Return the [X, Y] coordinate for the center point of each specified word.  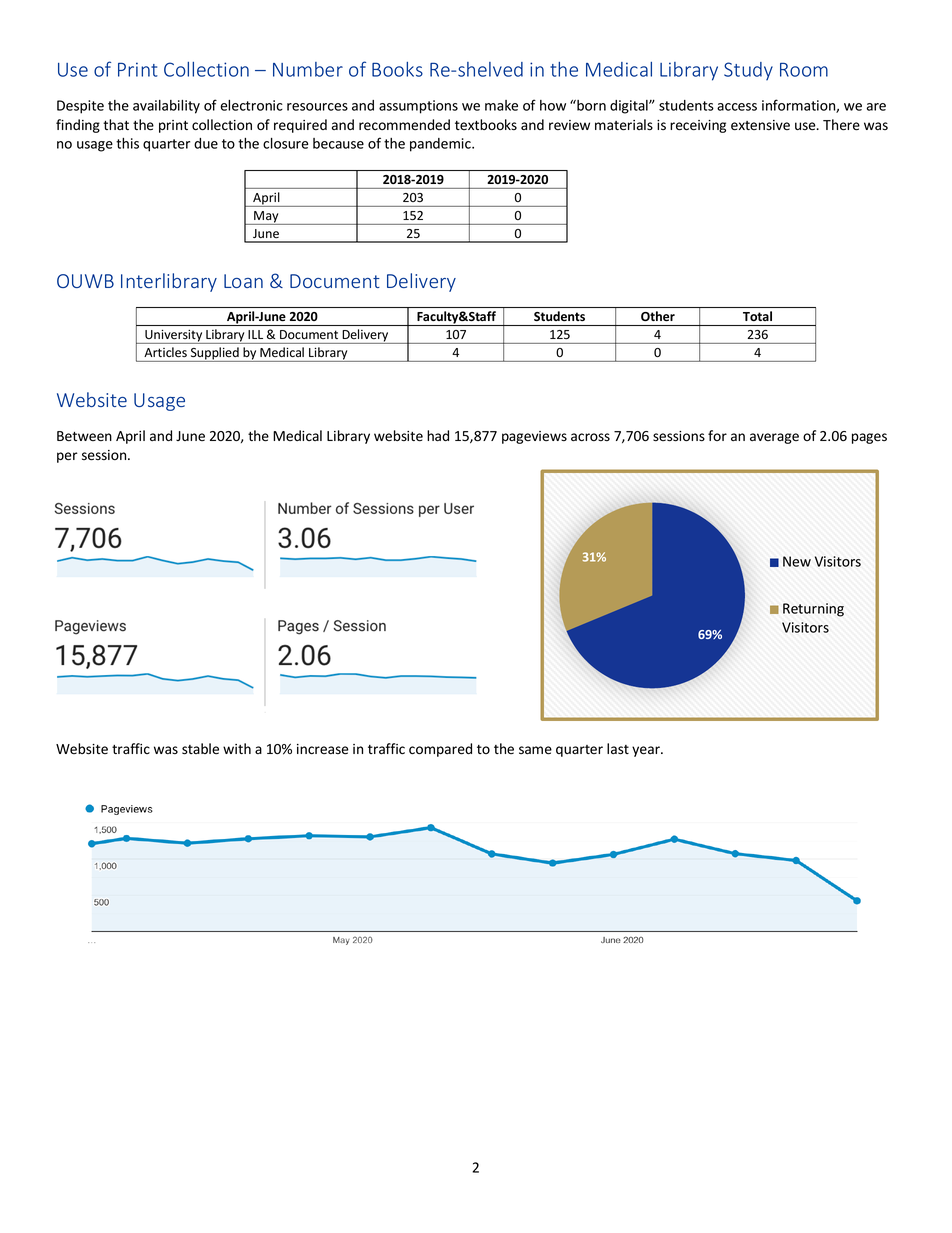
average [774, 438]
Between [84, 436]
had [438, 435]
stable [200, 749]
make [501, 105]
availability [166, 107]
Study [748, 71]
